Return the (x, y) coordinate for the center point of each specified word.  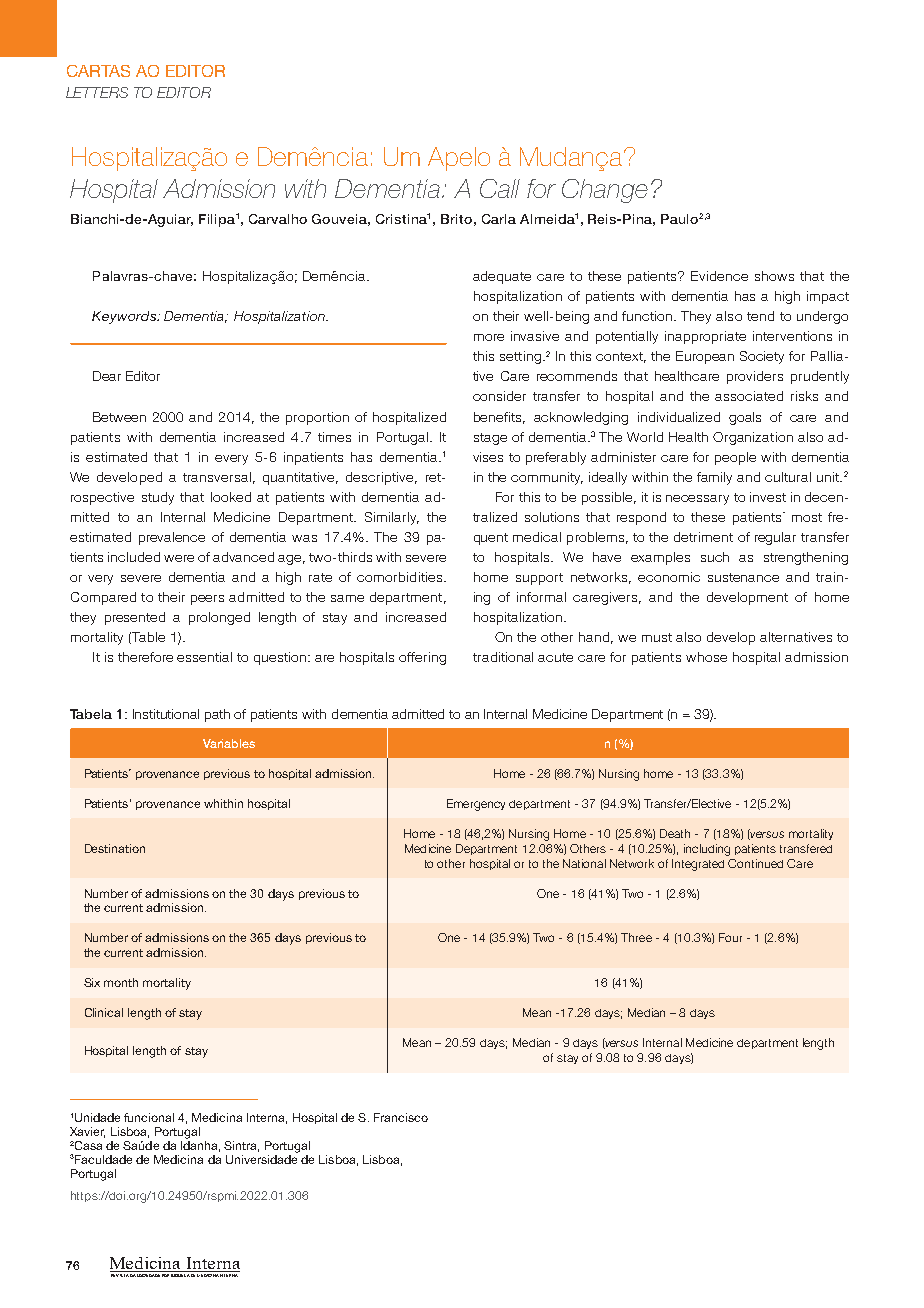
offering (422, 658)
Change (605, 191)
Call (500, 188)
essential (204, 657)
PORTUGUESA (176, 1274)
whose (706, 657)
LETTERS (97, 92)
